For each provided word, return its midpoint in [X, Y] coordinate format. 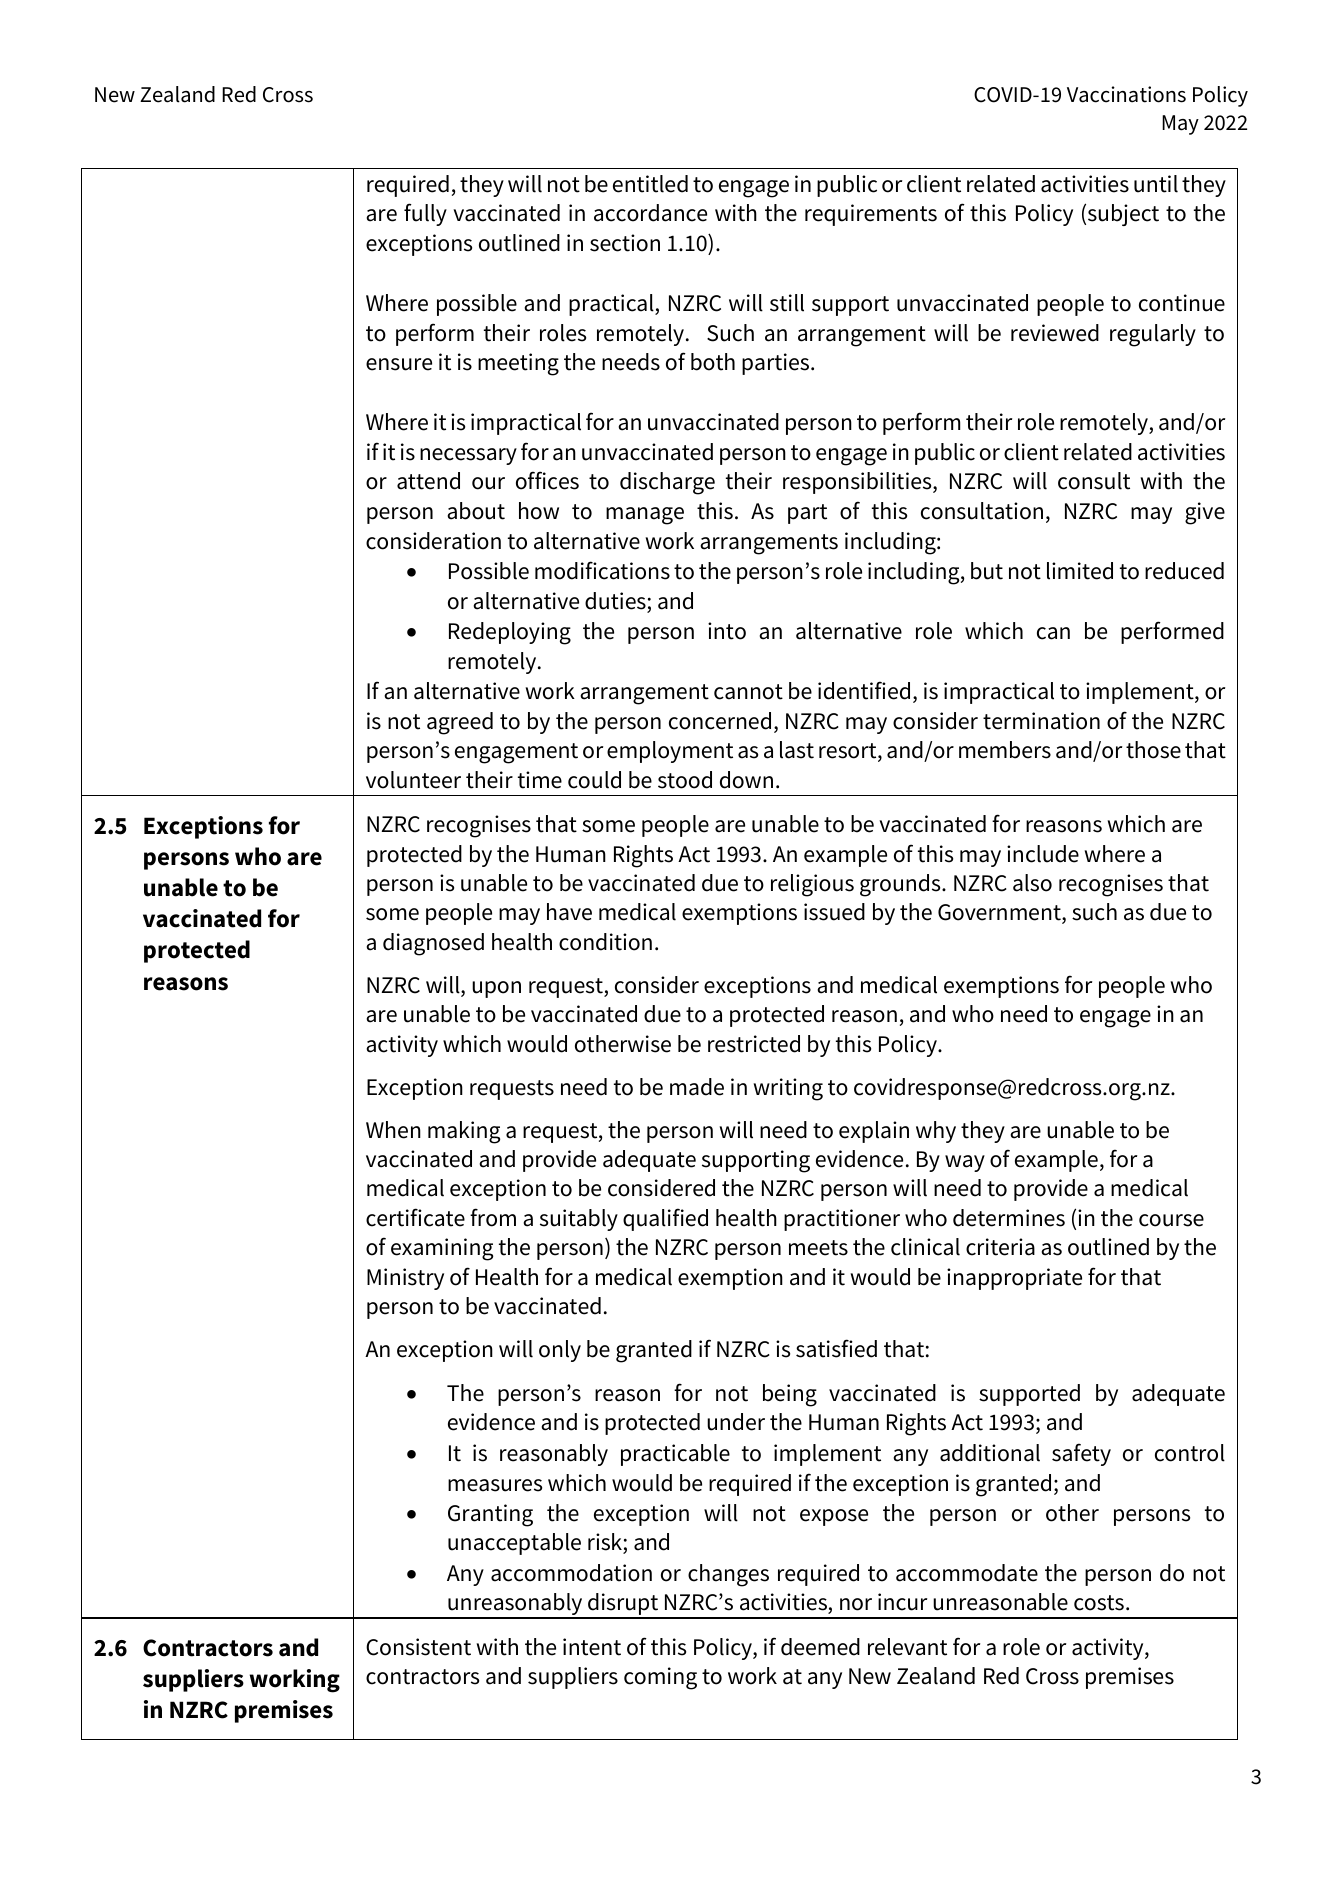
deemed [820, 1647]
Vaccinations [1126, 94]
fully [425, 214]
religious [812, 885]
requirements [871, 215]
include [1043, 854]
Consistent [418, 1647]
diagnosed [433, 944]
